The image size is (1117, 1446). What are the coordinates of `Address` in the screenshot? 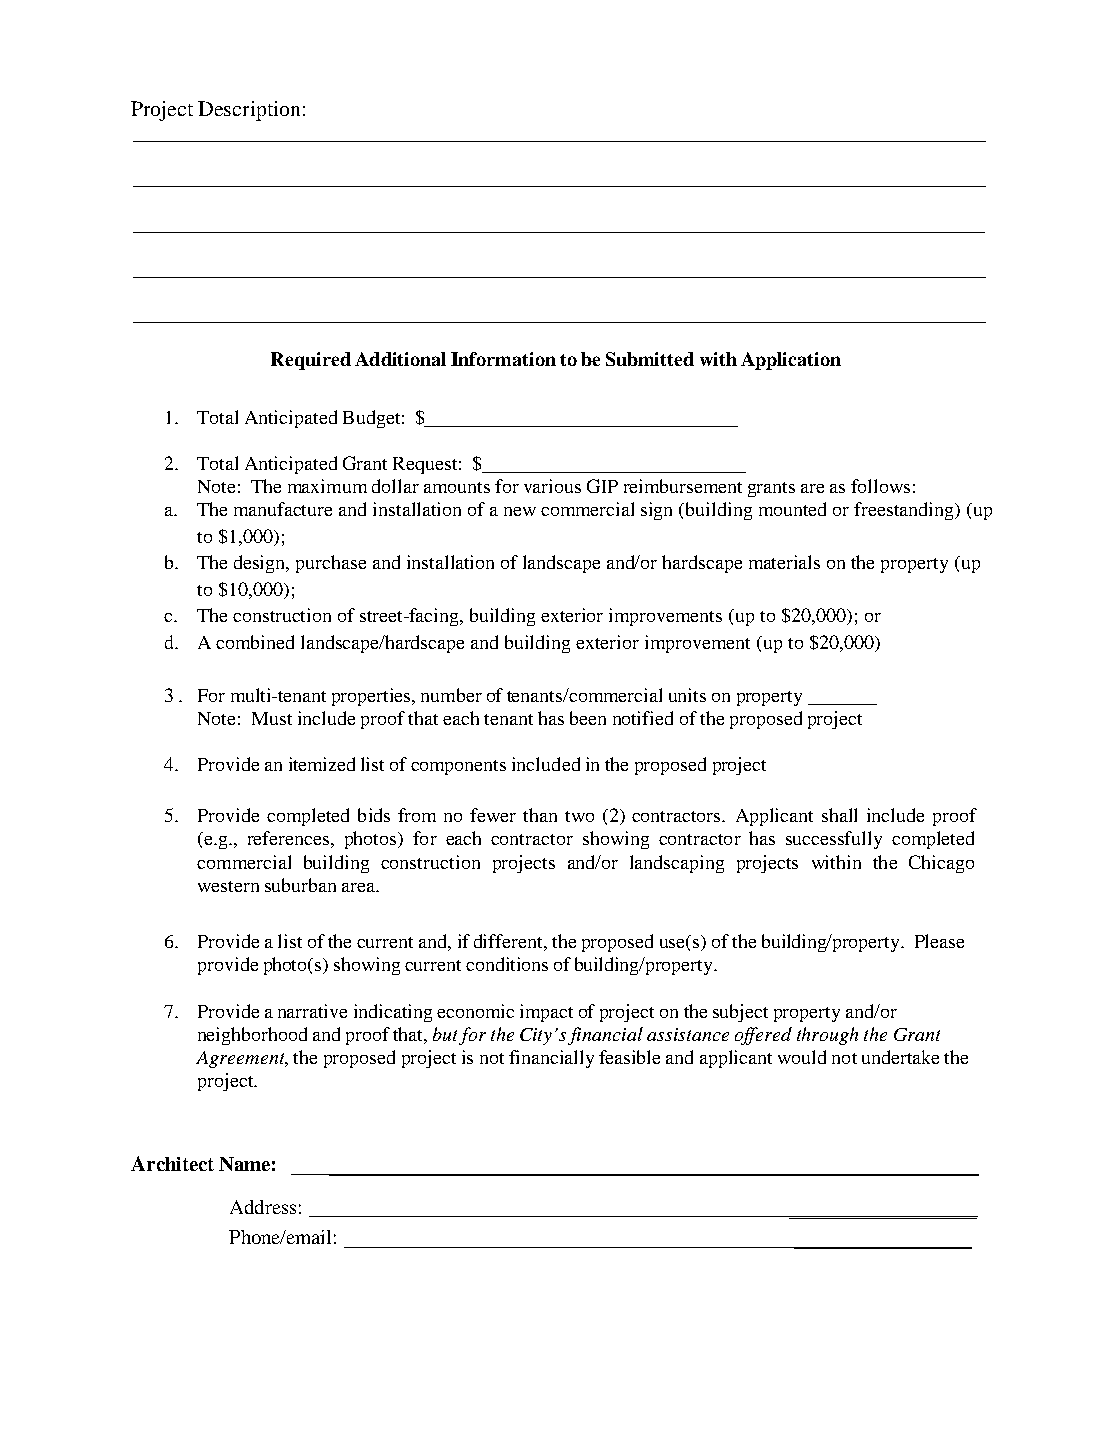 It's located at (263, 1207).
